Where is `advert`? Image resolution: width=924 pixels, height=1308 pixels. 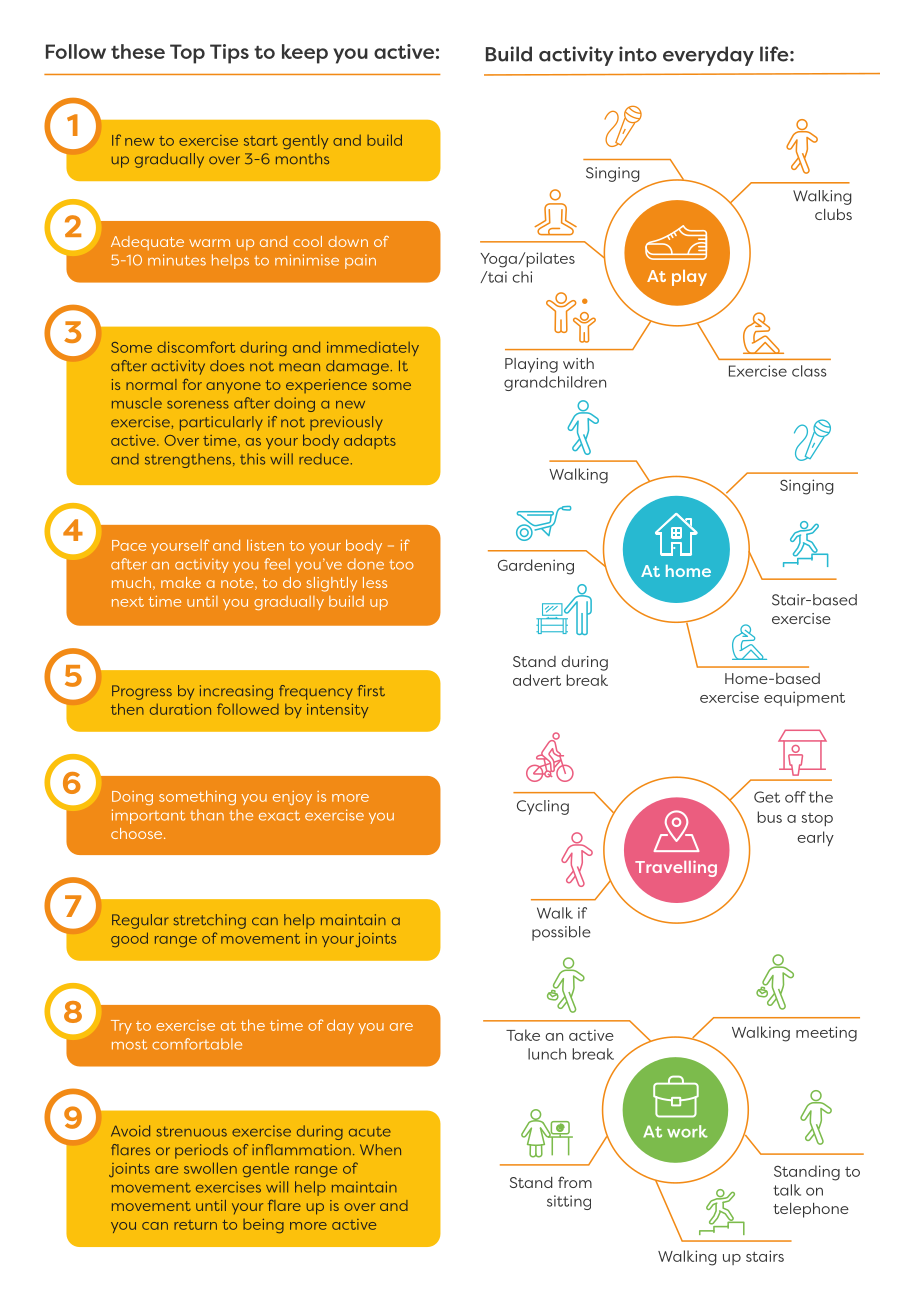
advert is located at coordinates (537, 680).
